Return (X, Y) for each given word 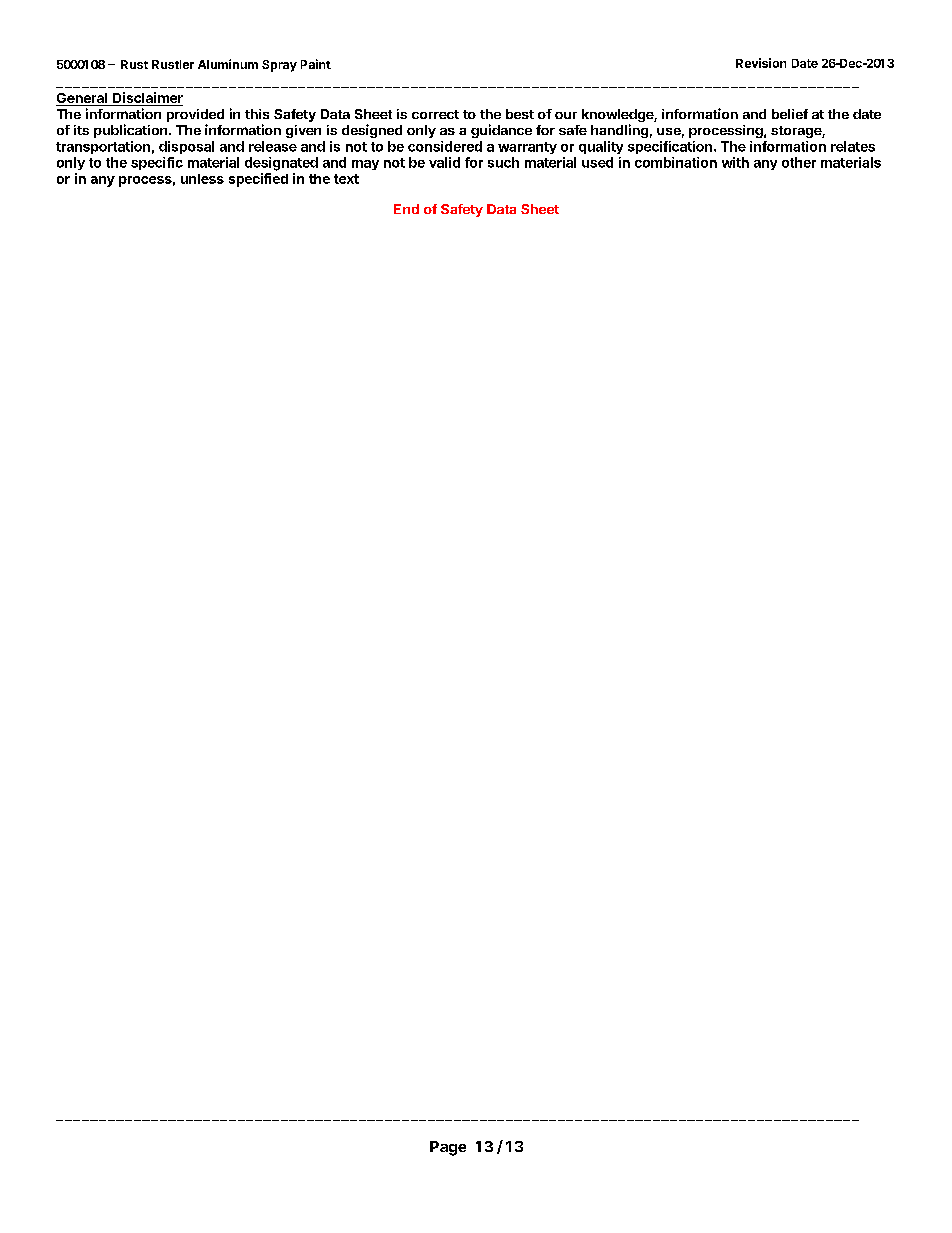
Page (448, 1148)
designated (281, 164)
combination (676, 162)
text (346, 179)
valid (444, 162)
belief (790, 114)
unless (202, 179)
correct (435, 114)
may (365, 165)
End (406, 209)
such (503, 162)
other (799, 162)
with (735, 162)
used (597, 162)
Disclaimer (147, 99)
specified (258, 180)
